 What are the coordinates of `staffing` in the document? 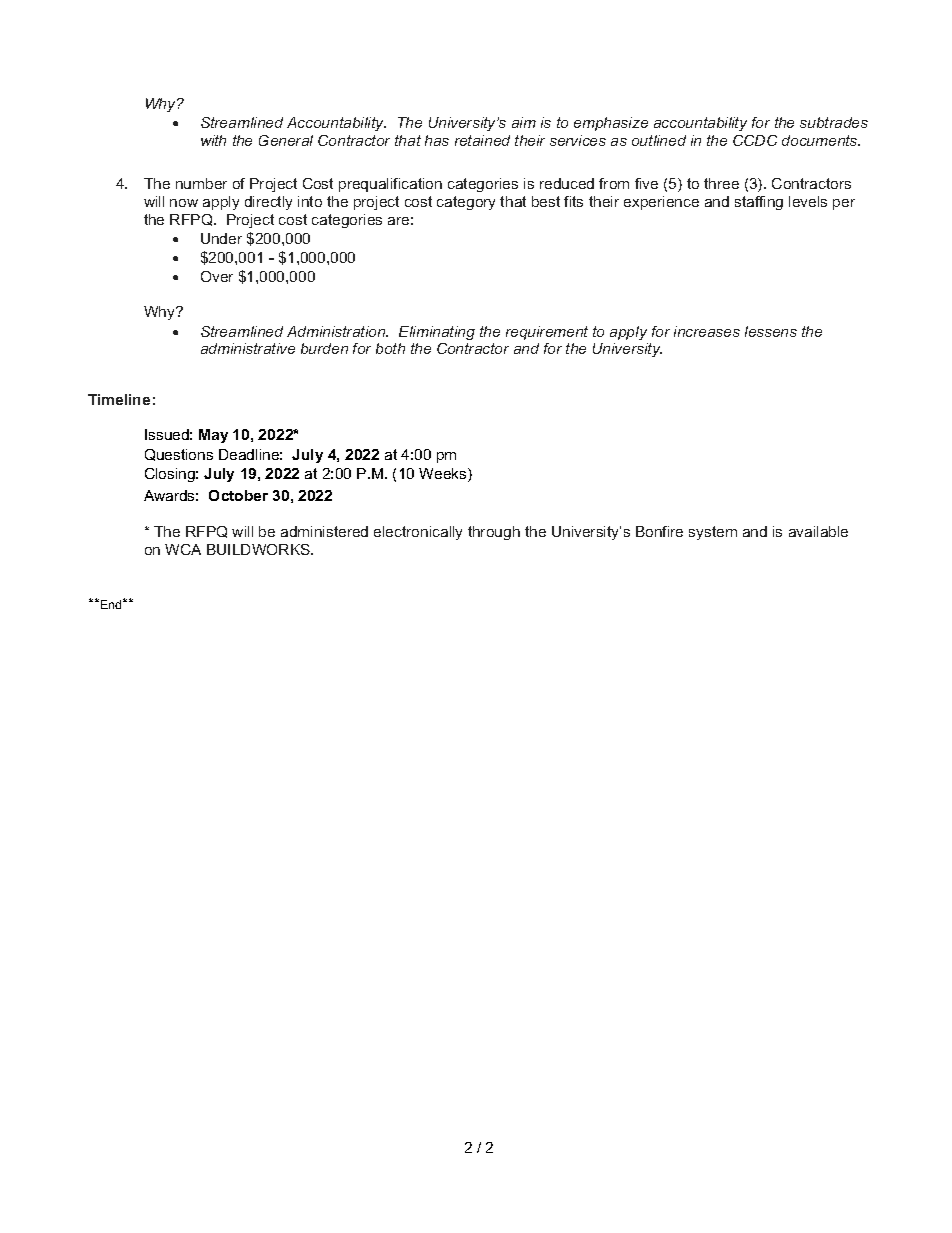 It's located at (759, 203).
